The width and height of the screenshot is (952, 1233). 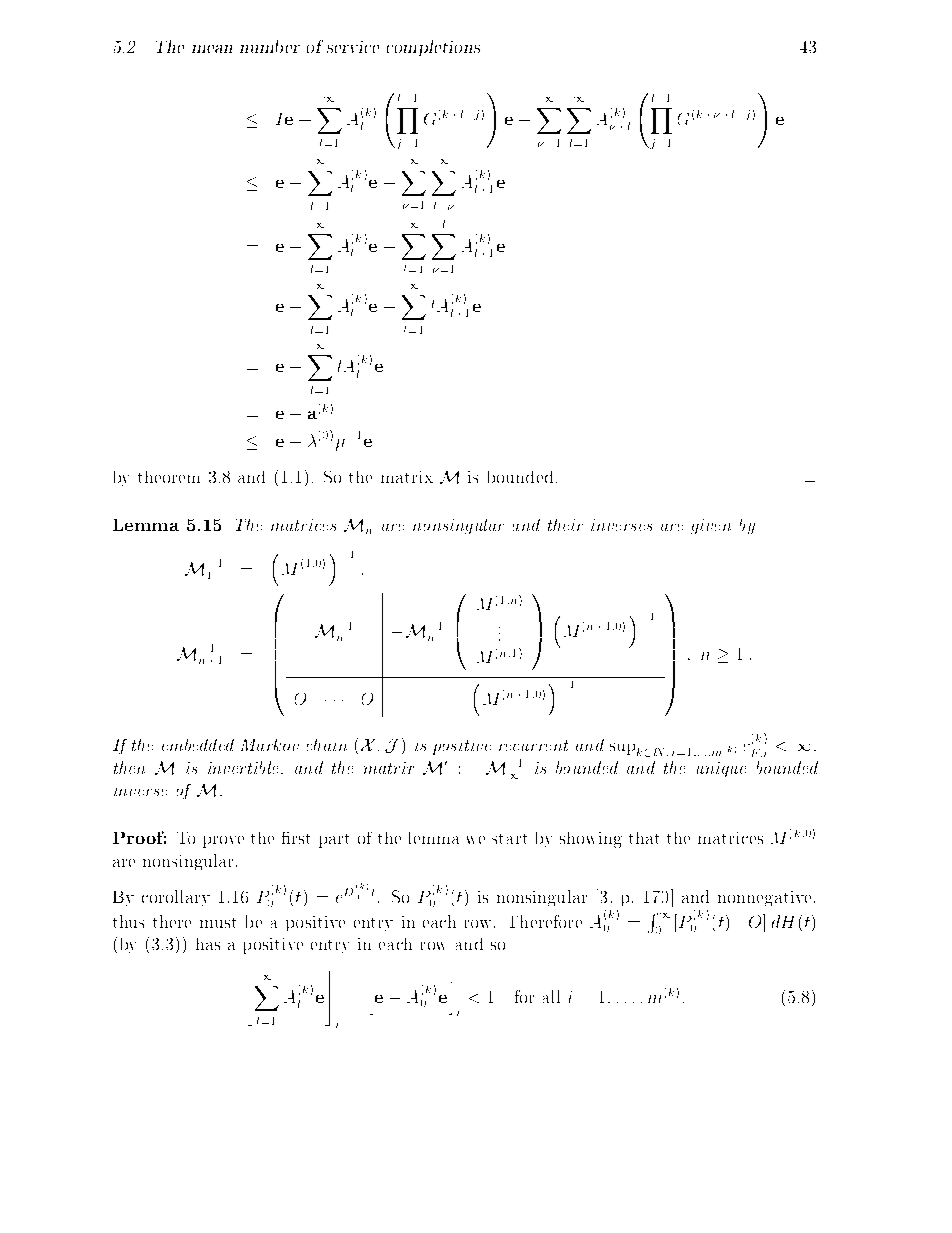 What do you see at coordinates (208, 944) in the screenshot?
I see `has` at bounding box center [208, 944].
